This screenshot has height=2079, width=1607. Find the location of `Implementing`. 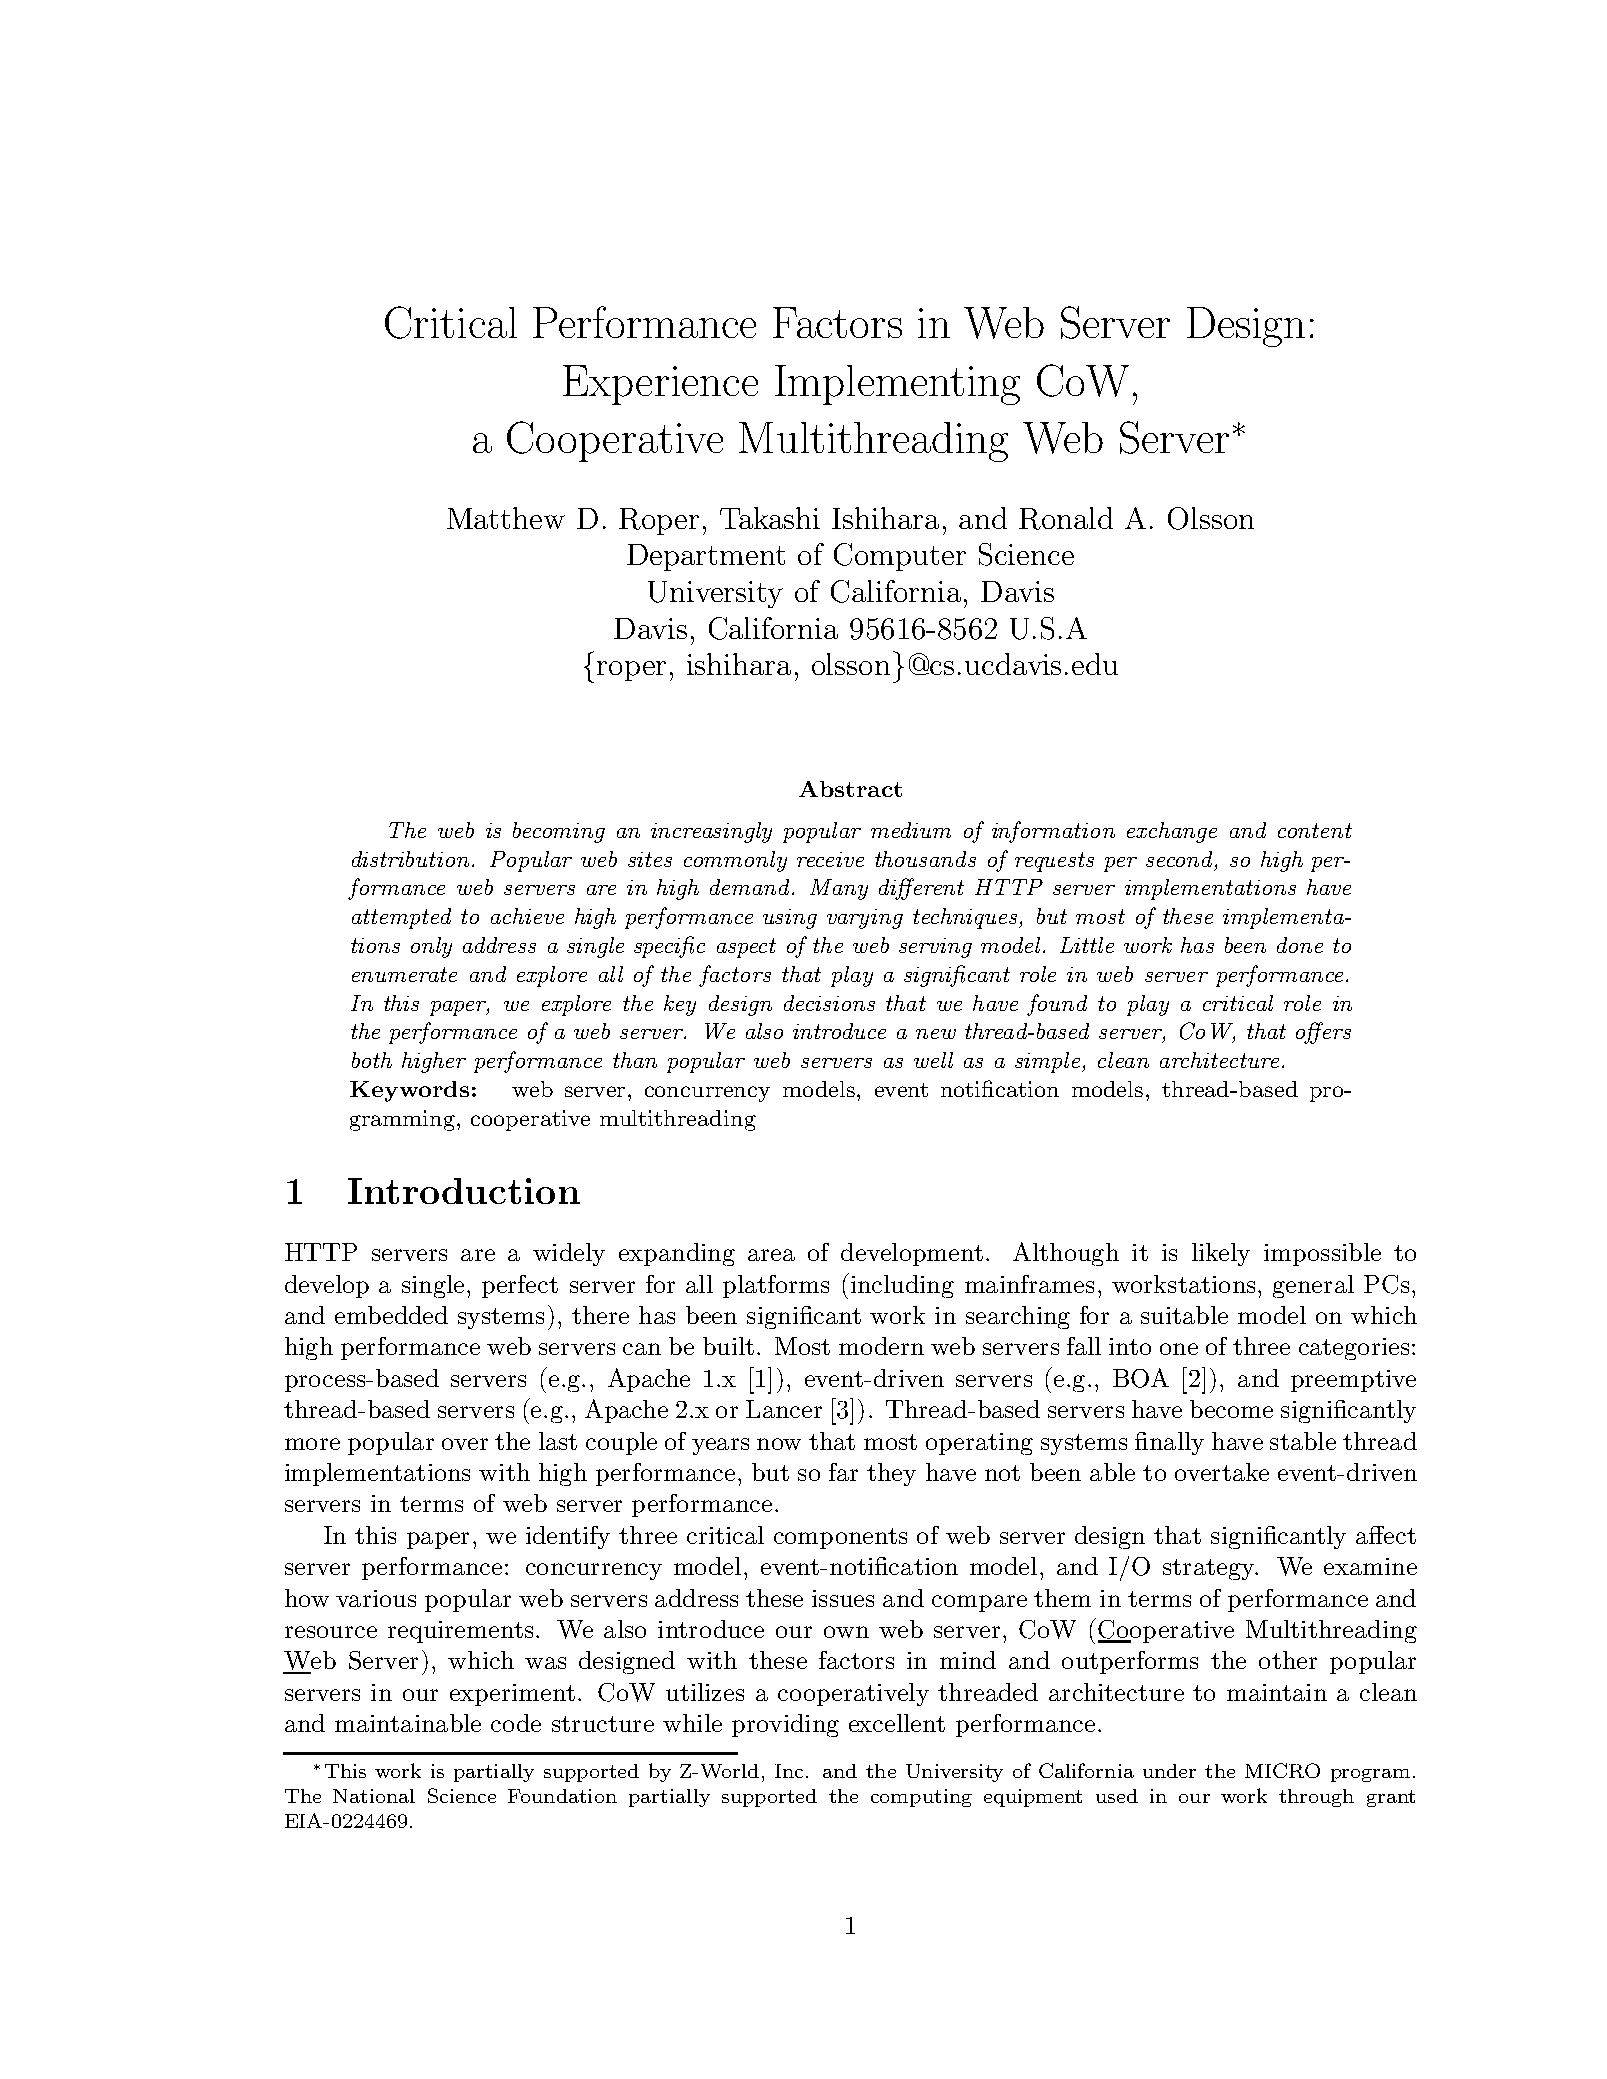

Implementing is located at coordinates (897, 385).
